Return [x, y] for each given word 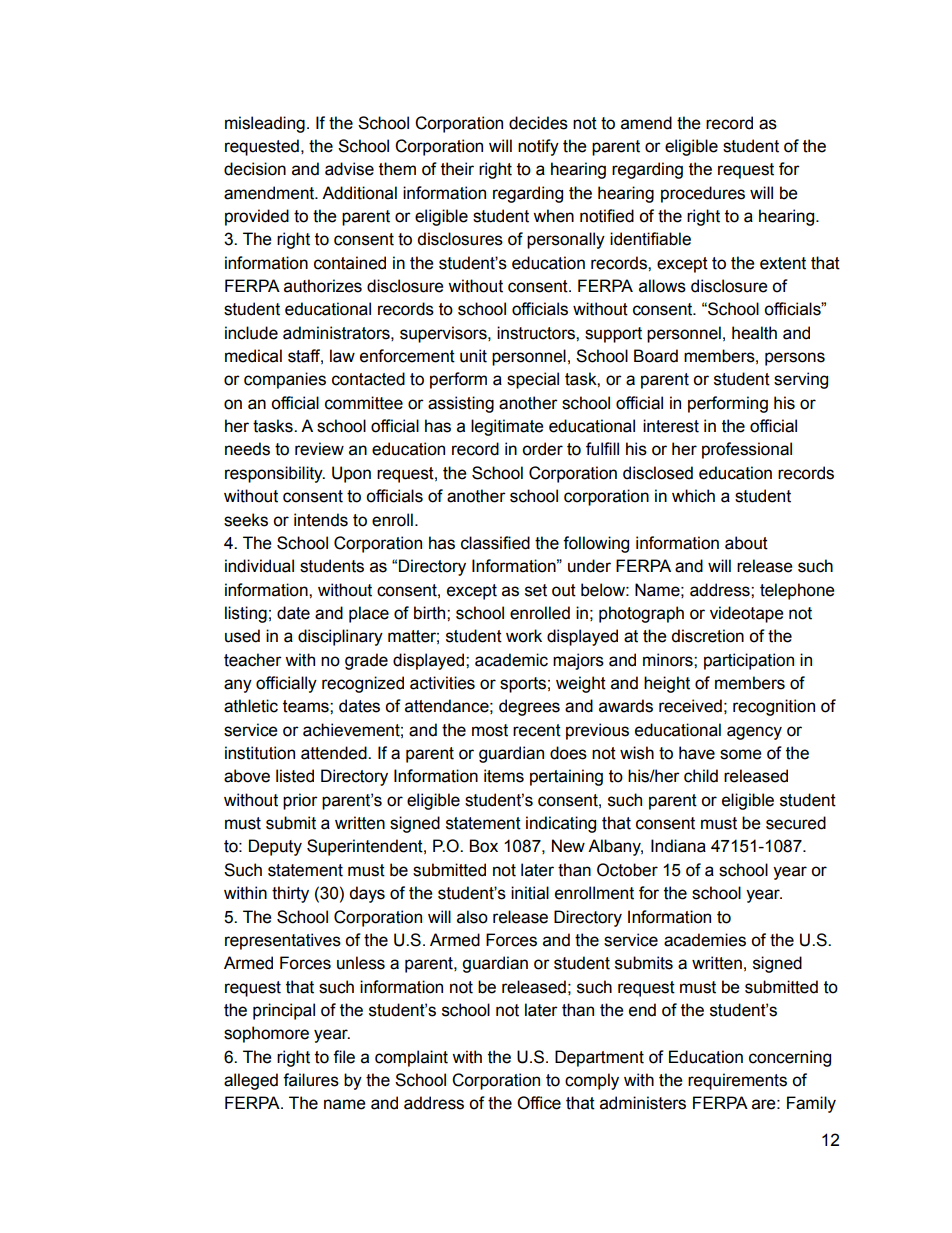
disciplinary [340, 637]
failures [311, 1080]
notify [538, 147]
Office [539, 1103]
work [524, 636]
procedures [703, 194]
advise [349, 169]
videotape [747, 614]
